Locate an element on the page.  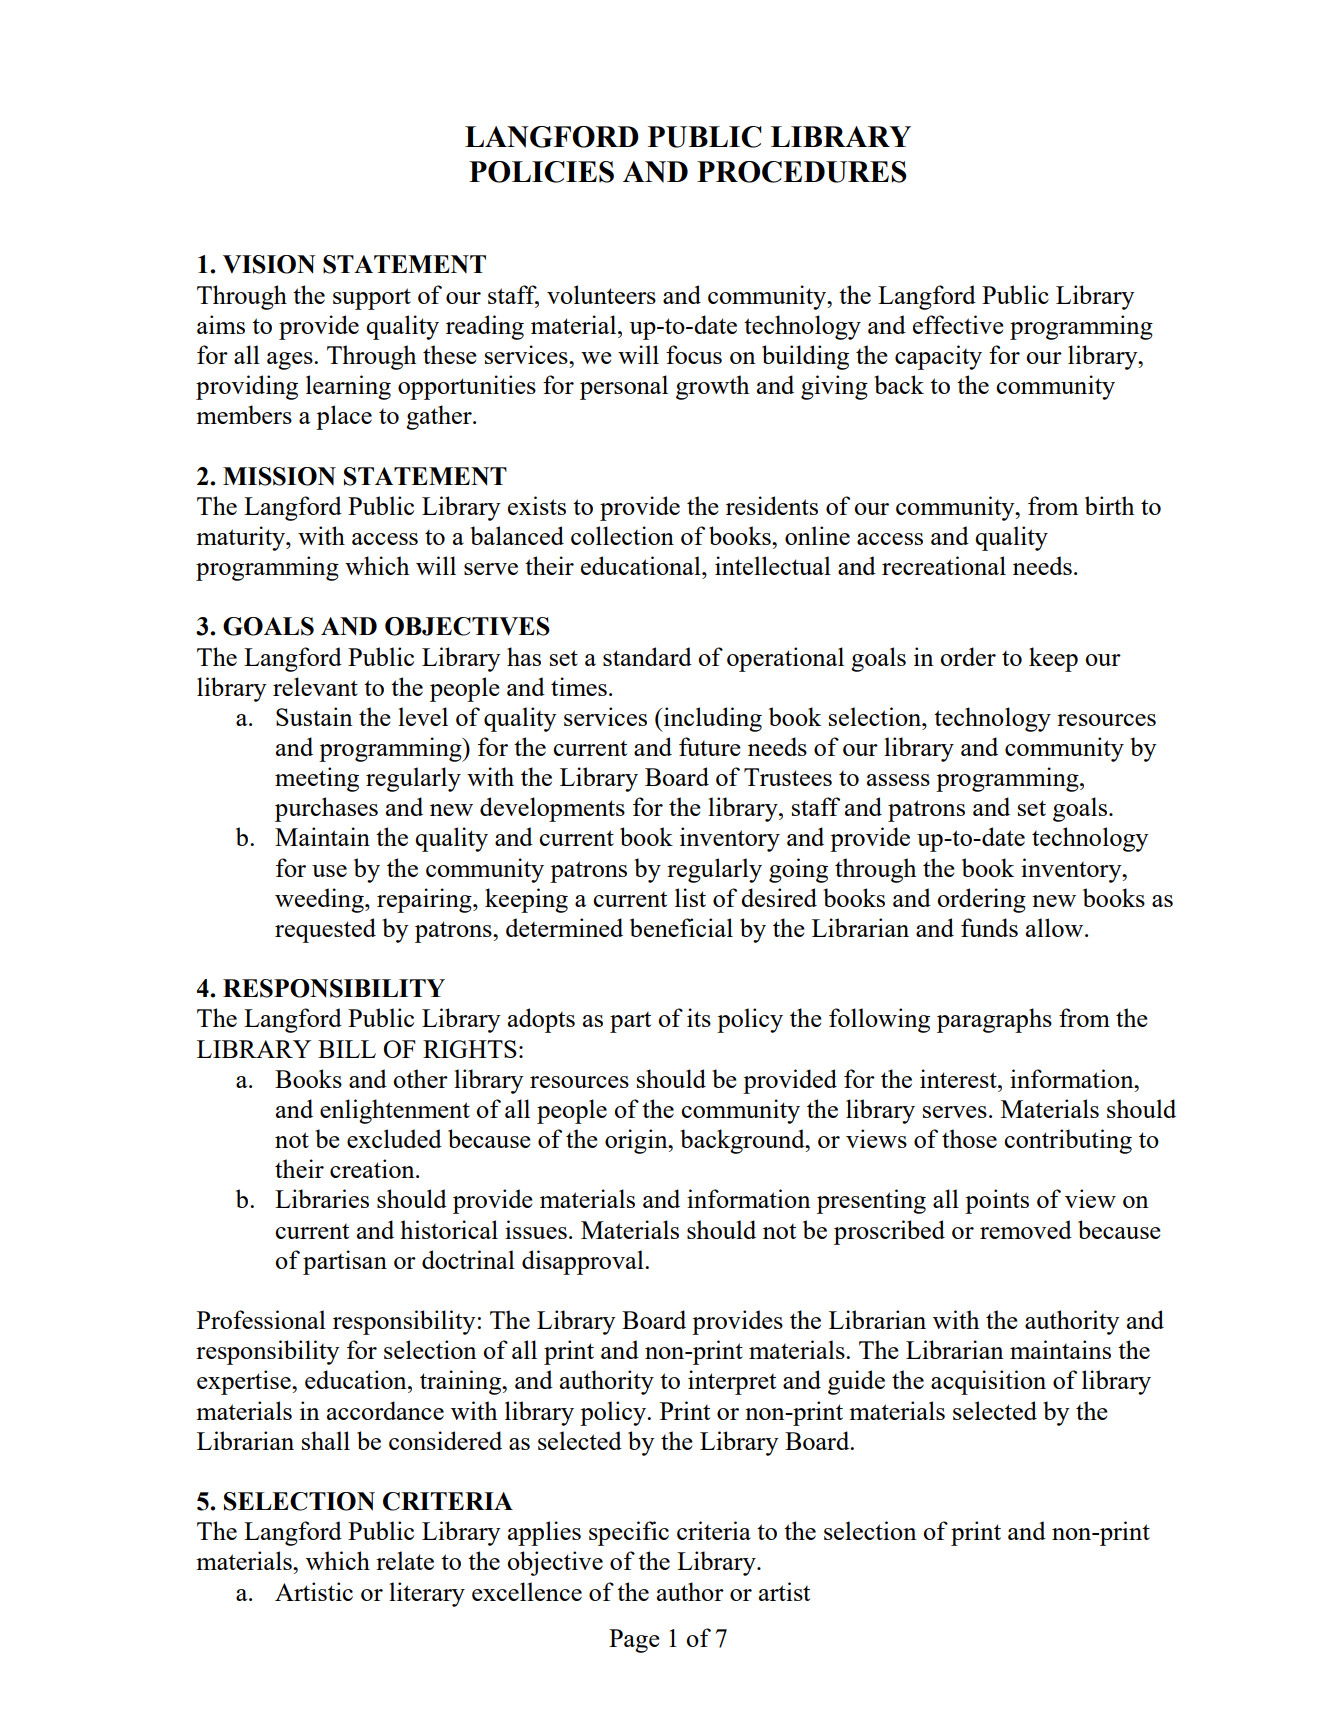
VISION is located at coordinates (269, 264).
